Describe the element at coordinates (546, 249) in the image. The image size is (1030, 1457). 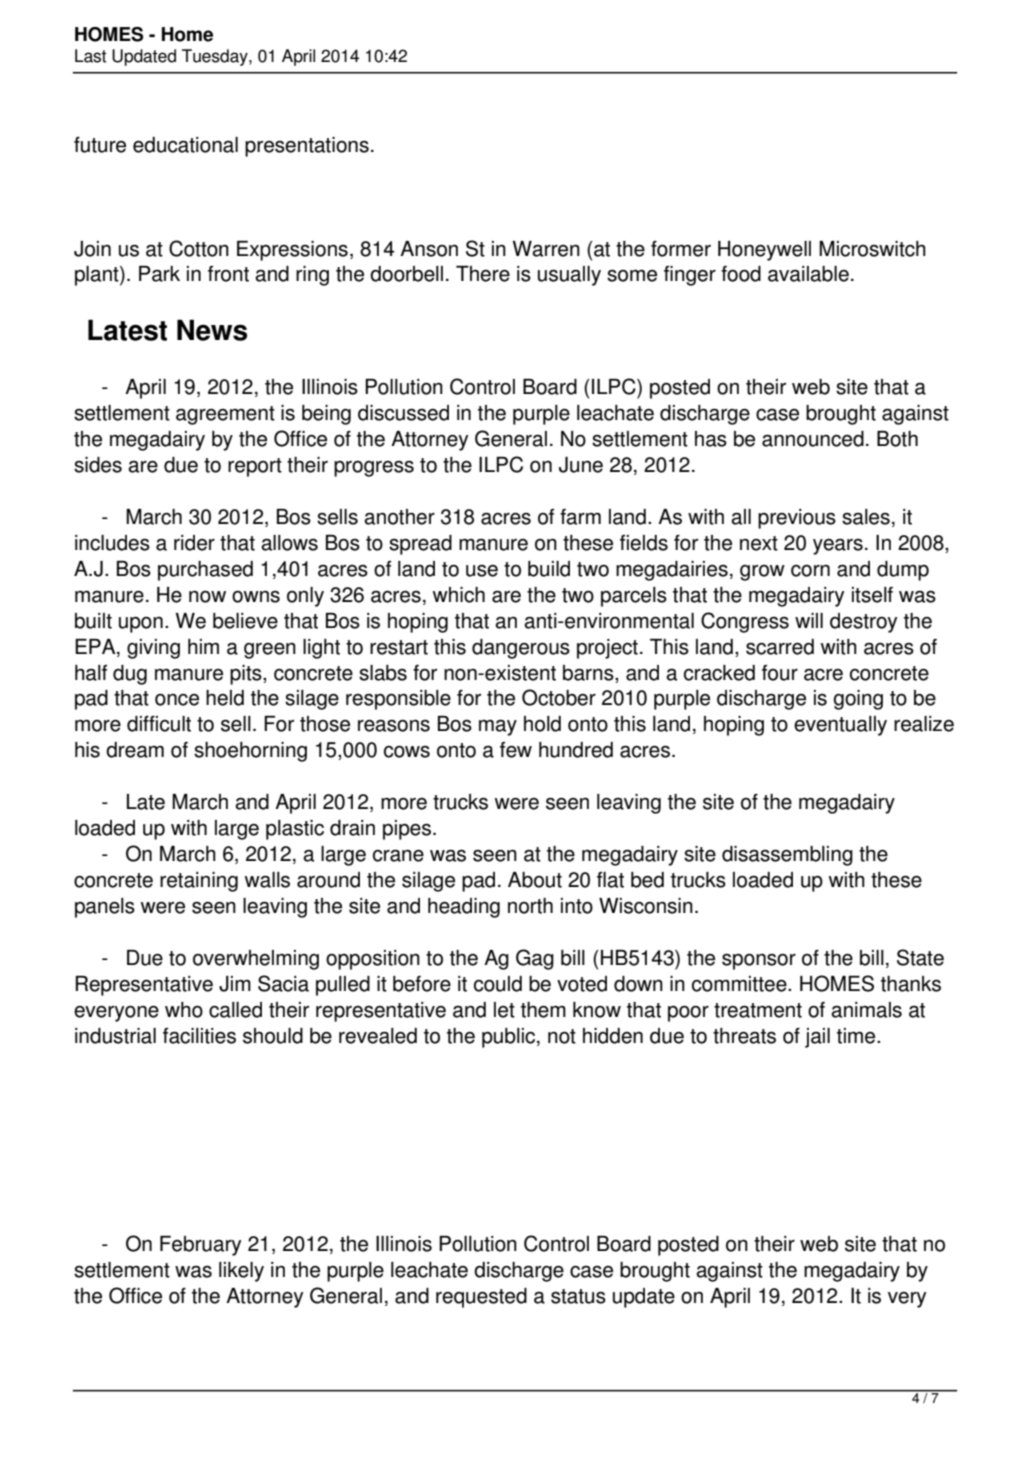
I see `Warren` at that location.
